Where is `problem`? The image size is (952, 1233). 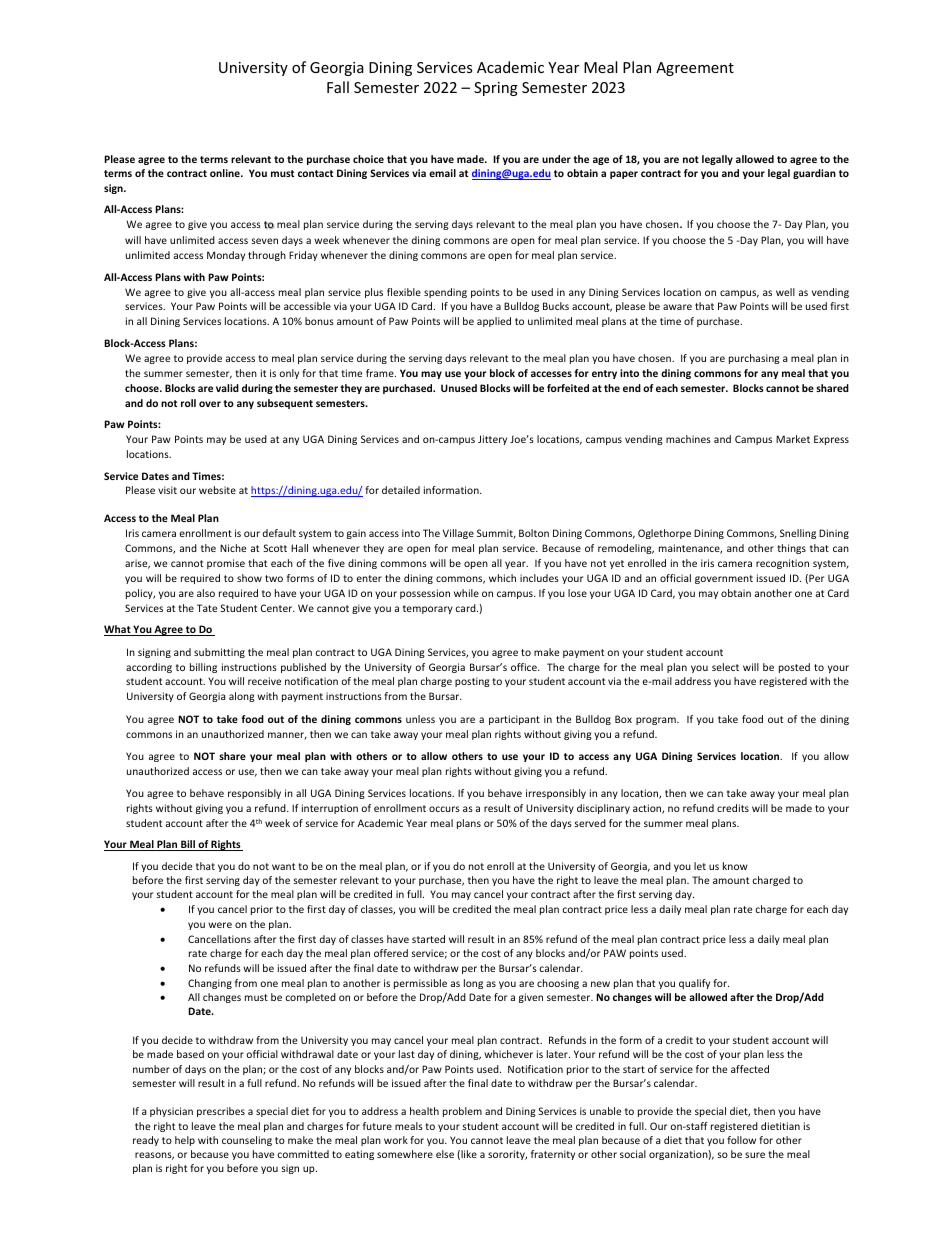 problem is located at coordinates (462, 1112).
